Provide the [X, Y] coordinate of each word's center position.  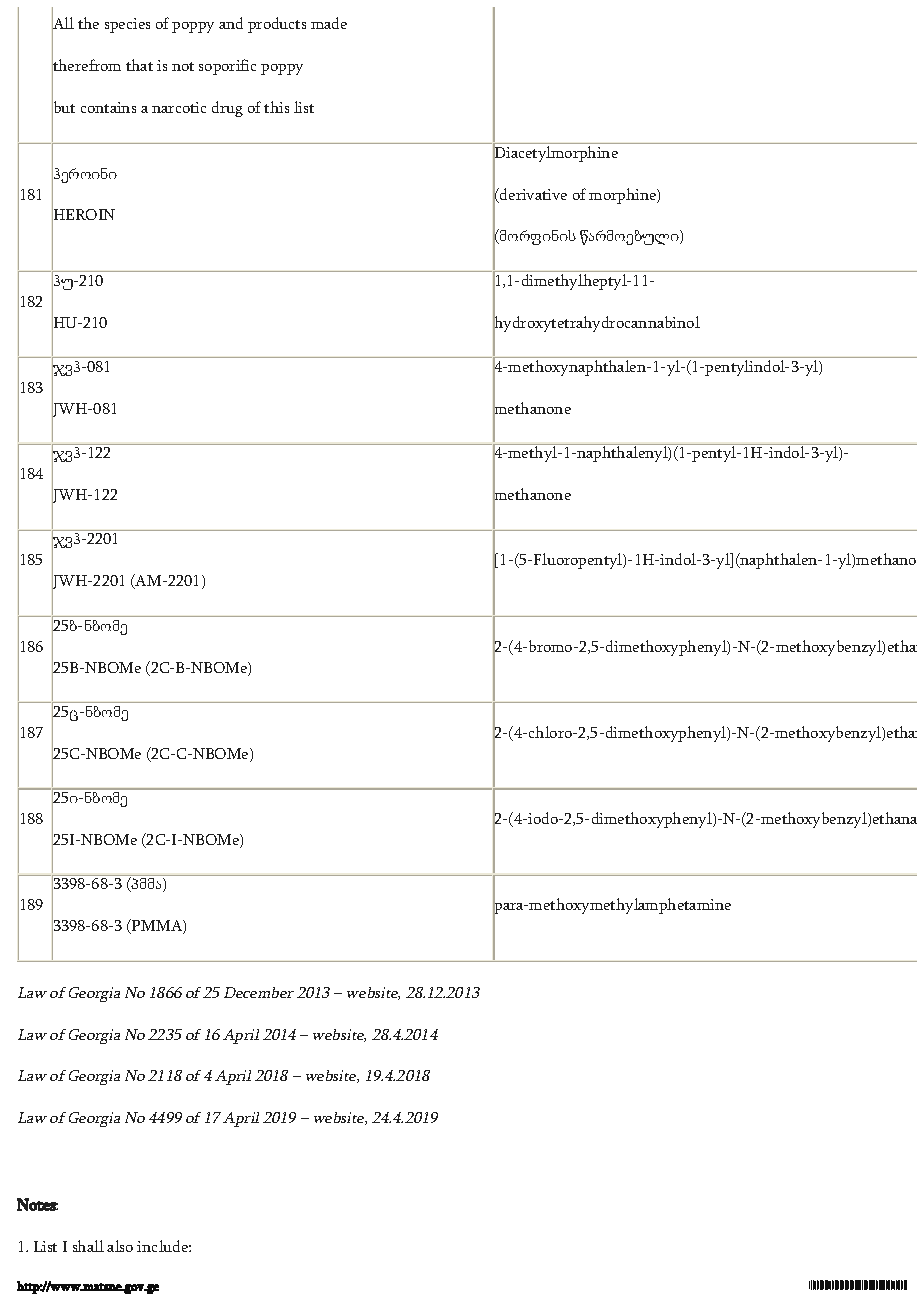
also [120, 1246]
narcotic [179, 107]
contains [108, 107]
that [139, 65]
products [277, 25]
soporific [227, 67]
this [276, 107]
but [63, 108]
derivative [532, 195]
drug [227, 109]
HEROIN [83, 215]
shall [88, 1246]
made [329, 23]
